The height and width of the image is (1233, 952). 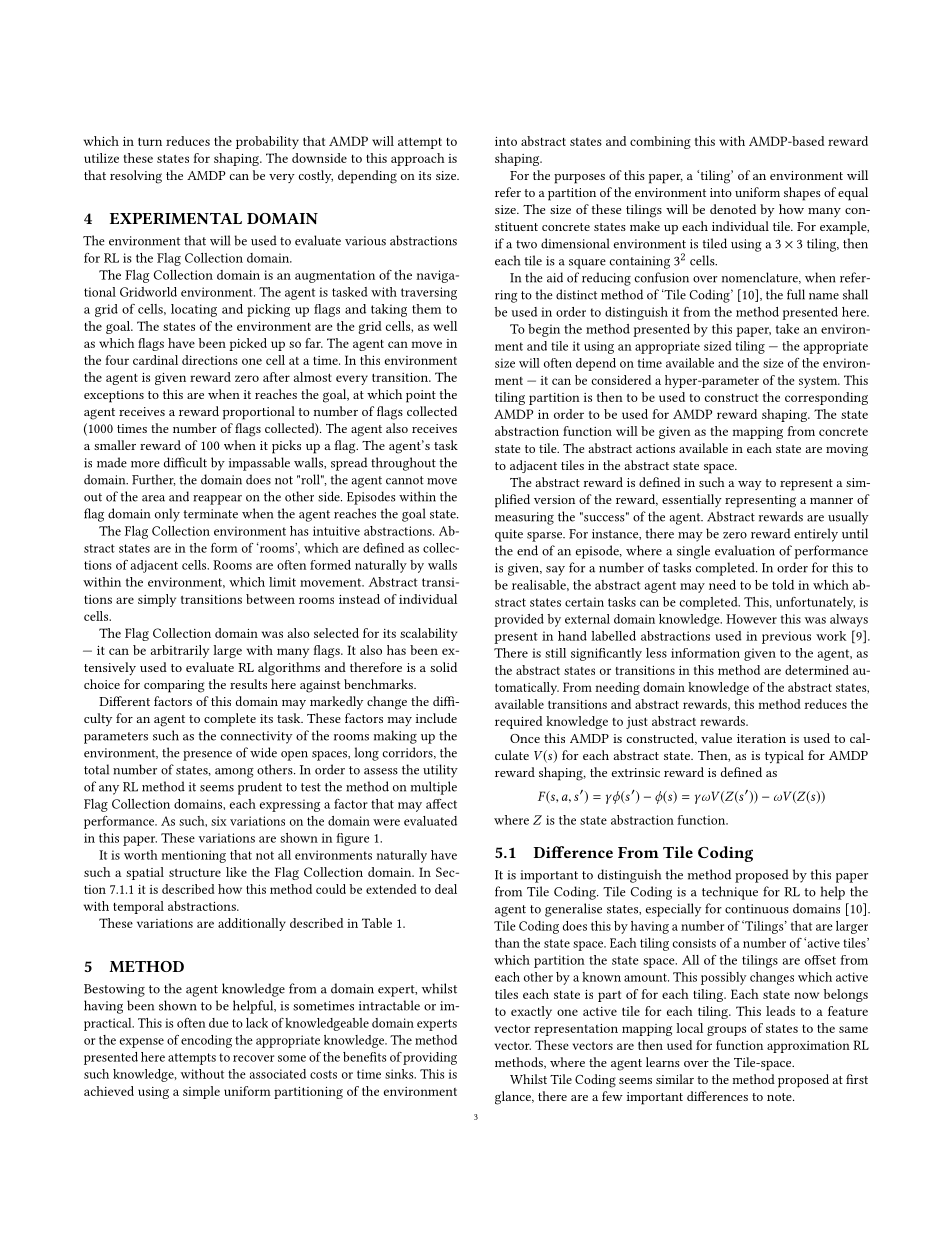 What do you see at coordinates (430, 1058) in the image?
I see `providing` at bounding box center [430, 1058].
